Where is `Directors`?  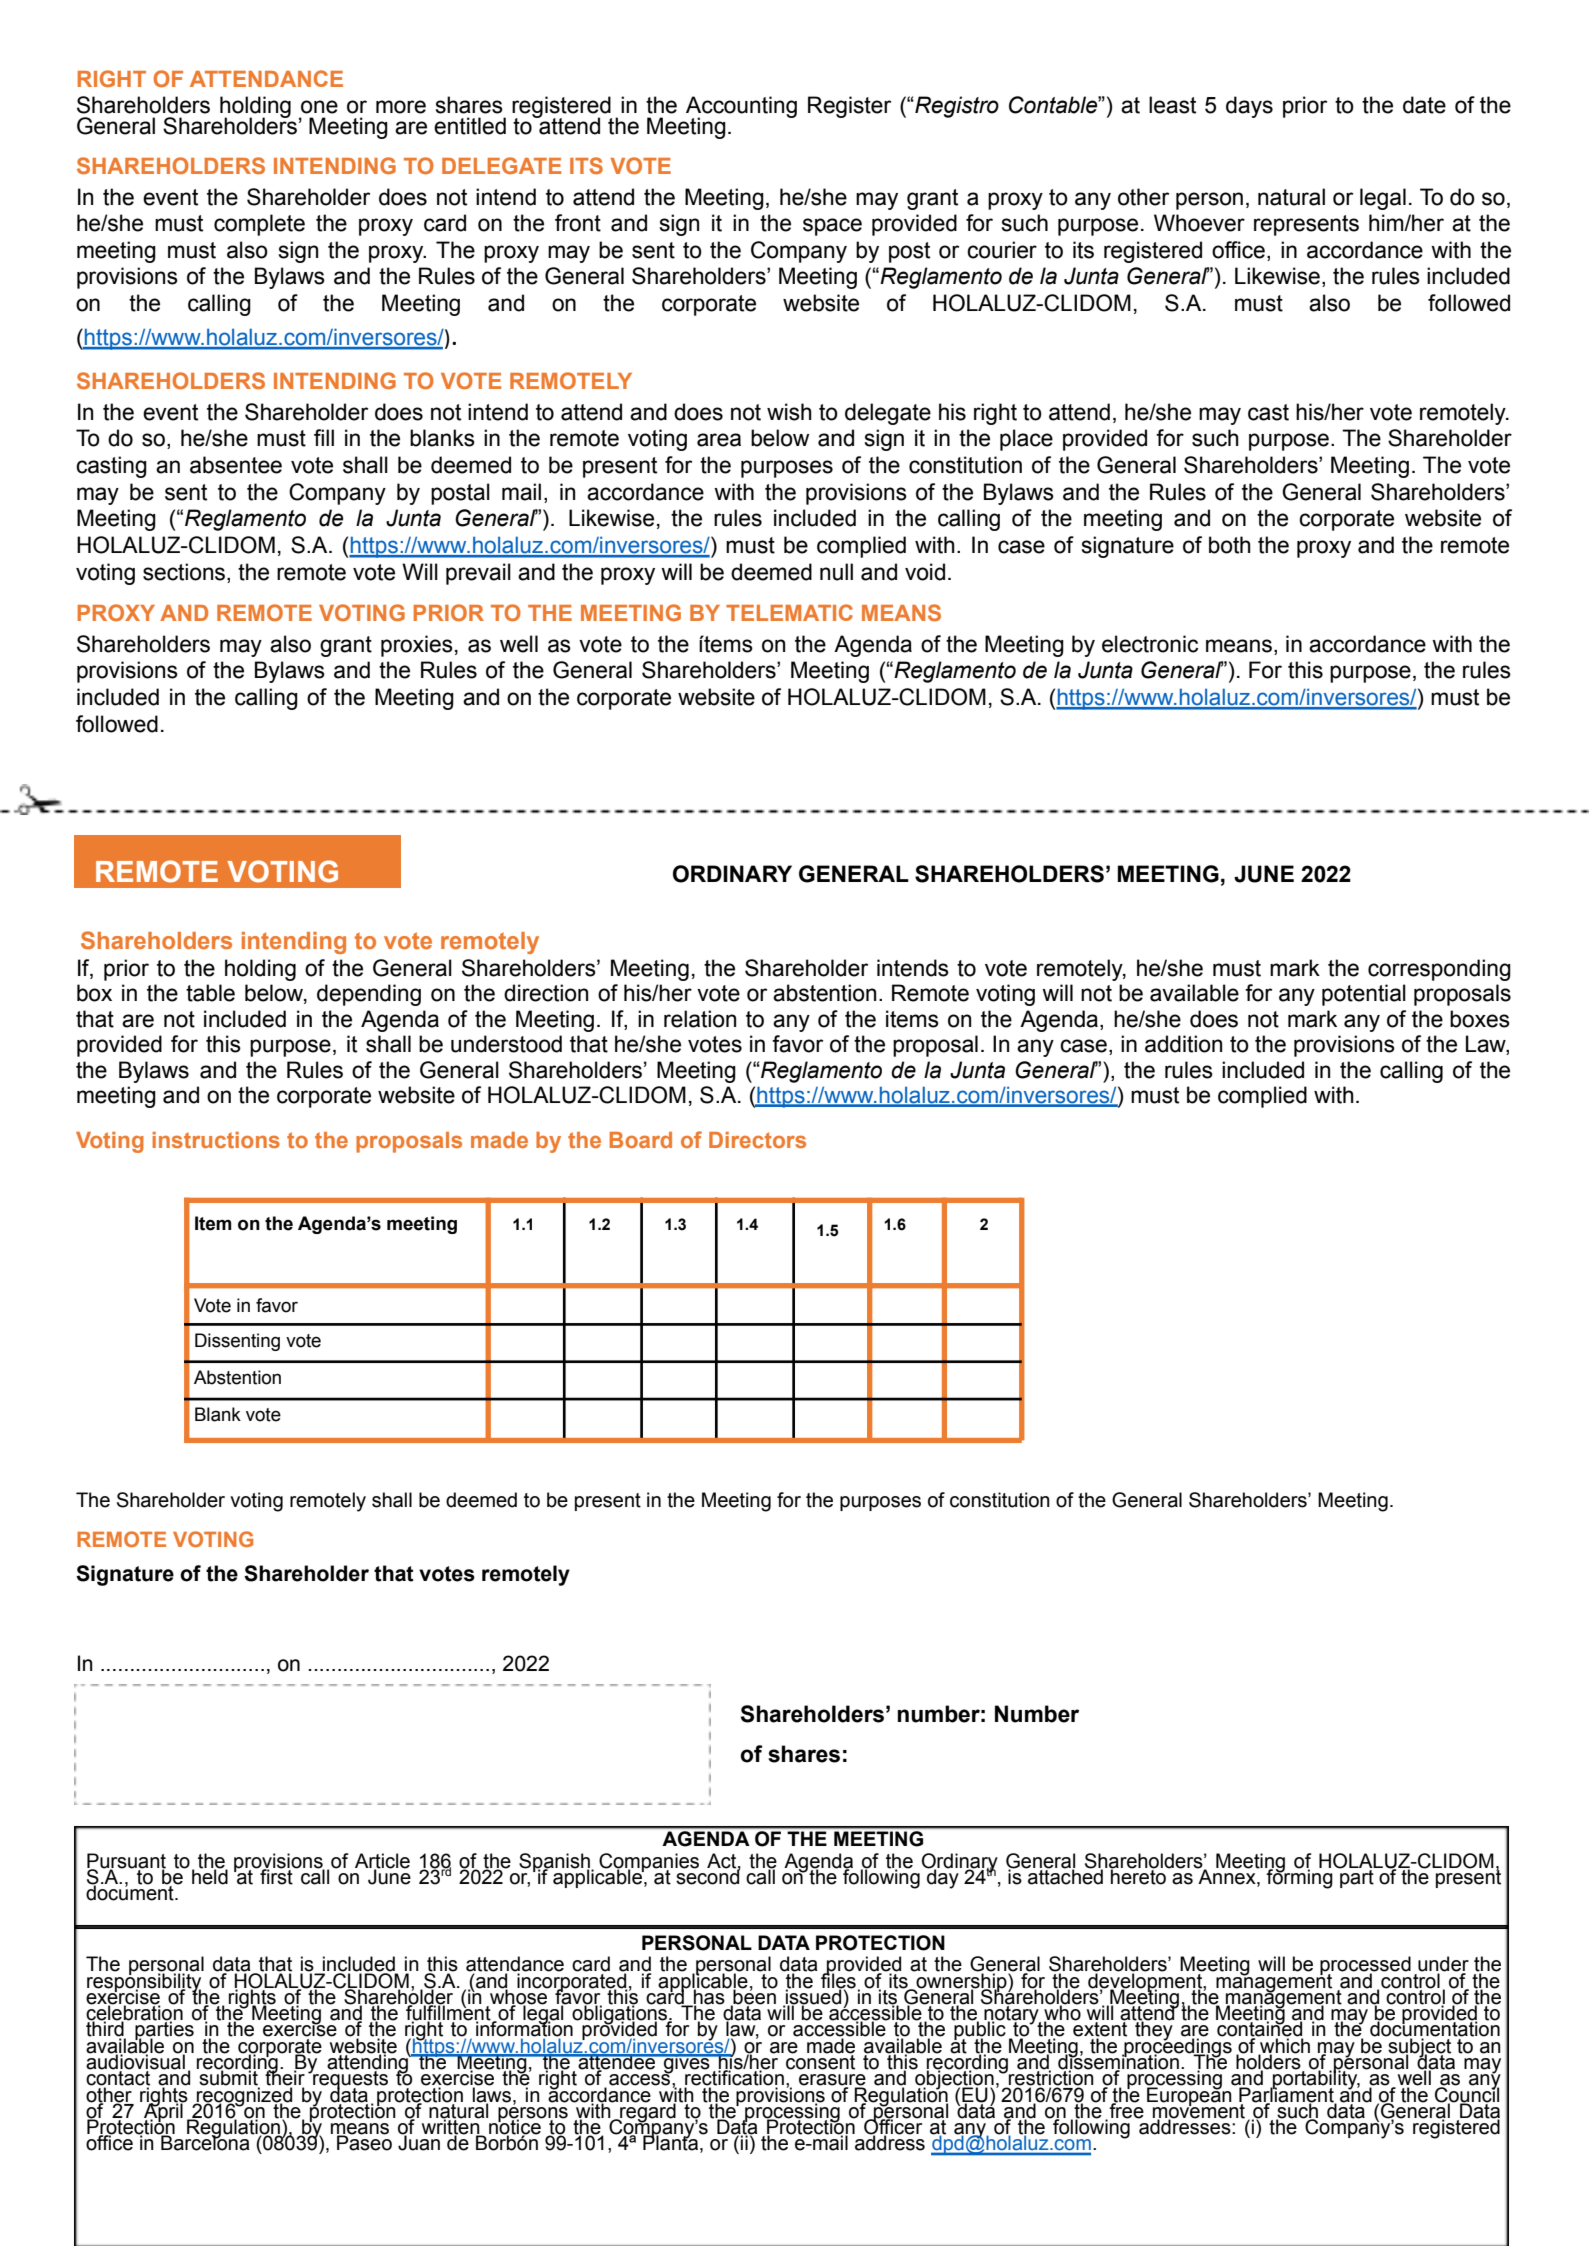 Directors is located at coordinates (757, 1140).
